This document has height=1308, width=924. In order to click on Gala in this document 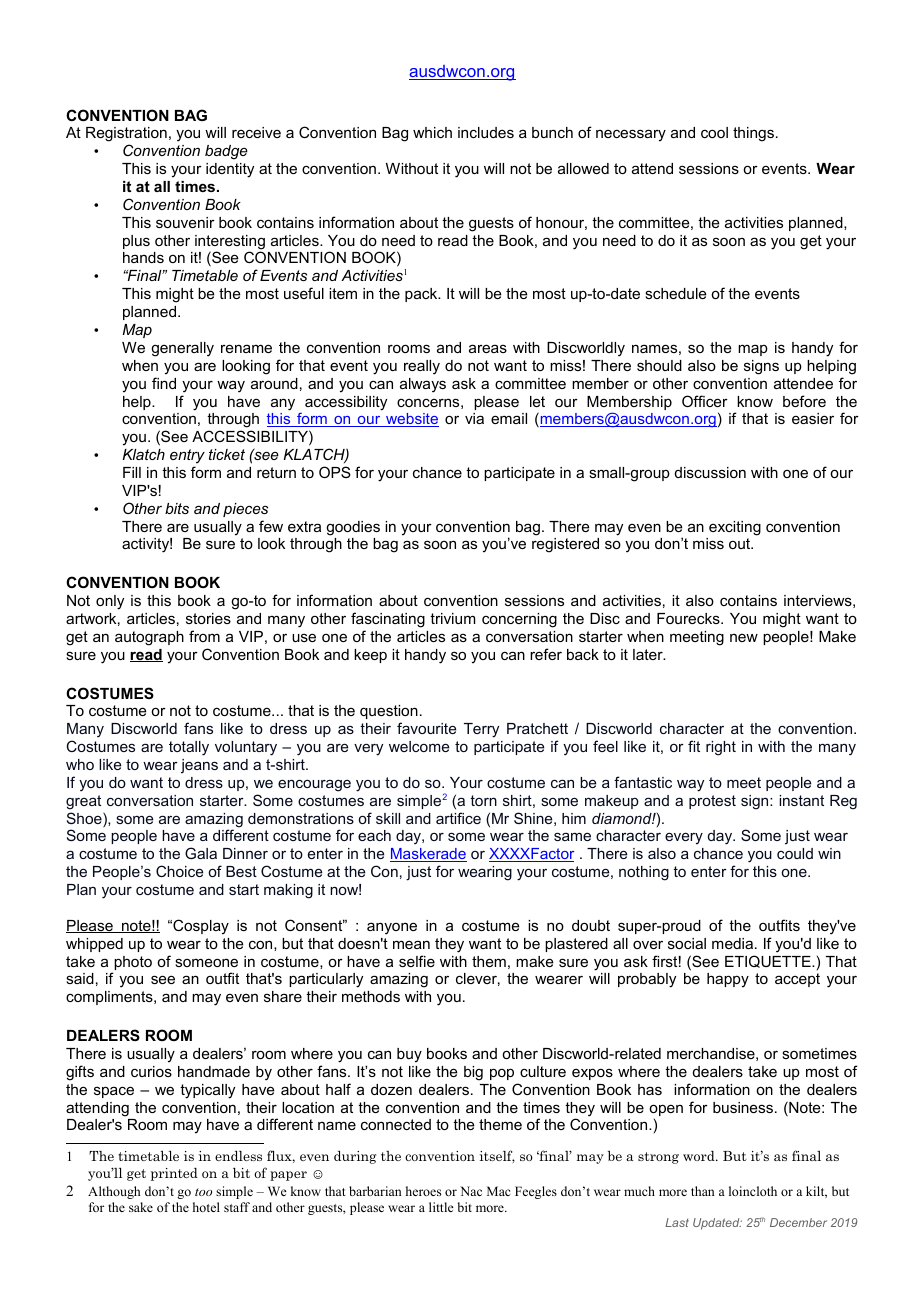, I will do `click(201, 853)`.
